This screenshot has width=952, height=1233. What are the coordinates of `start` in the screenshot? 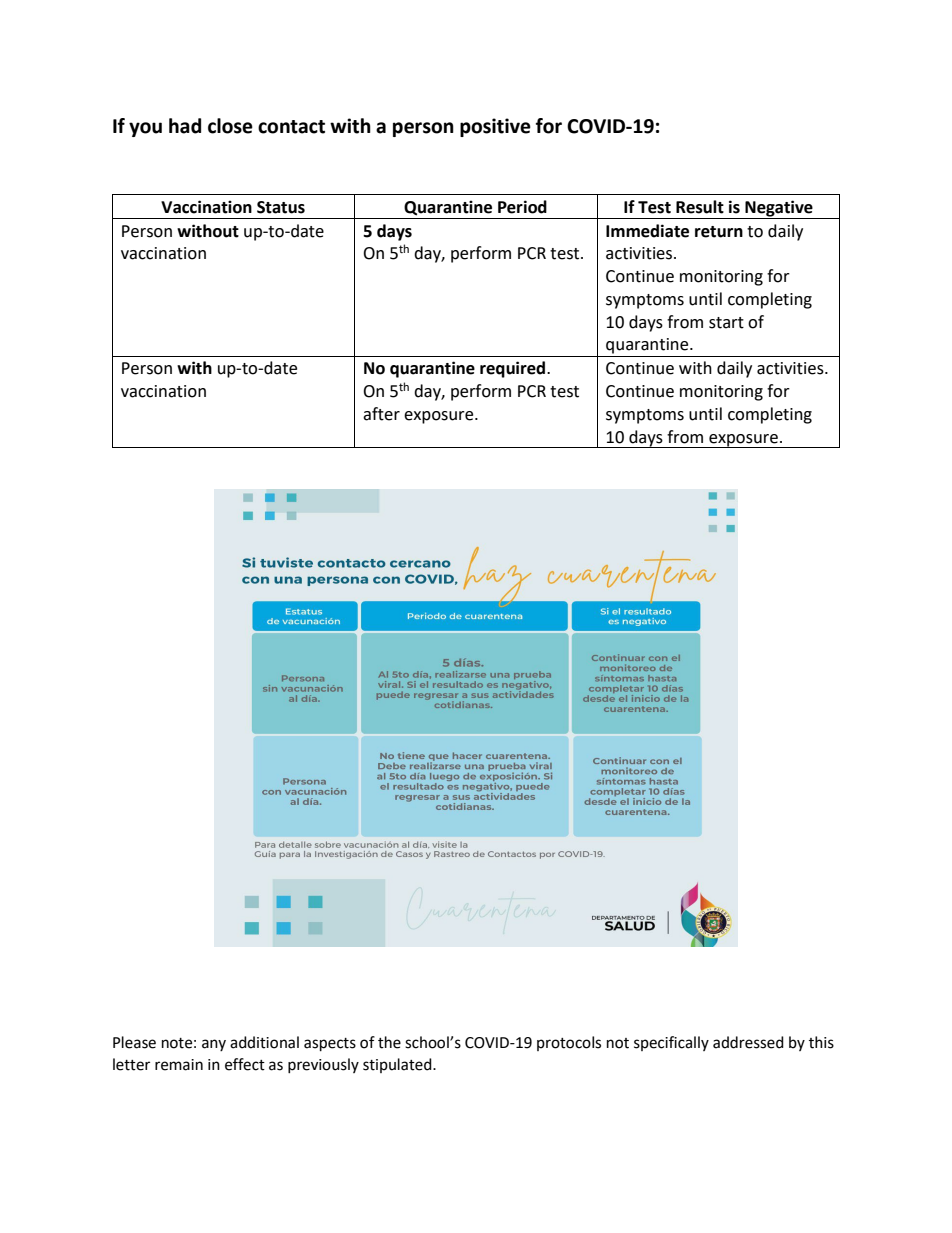 It's located at (726, 323).
